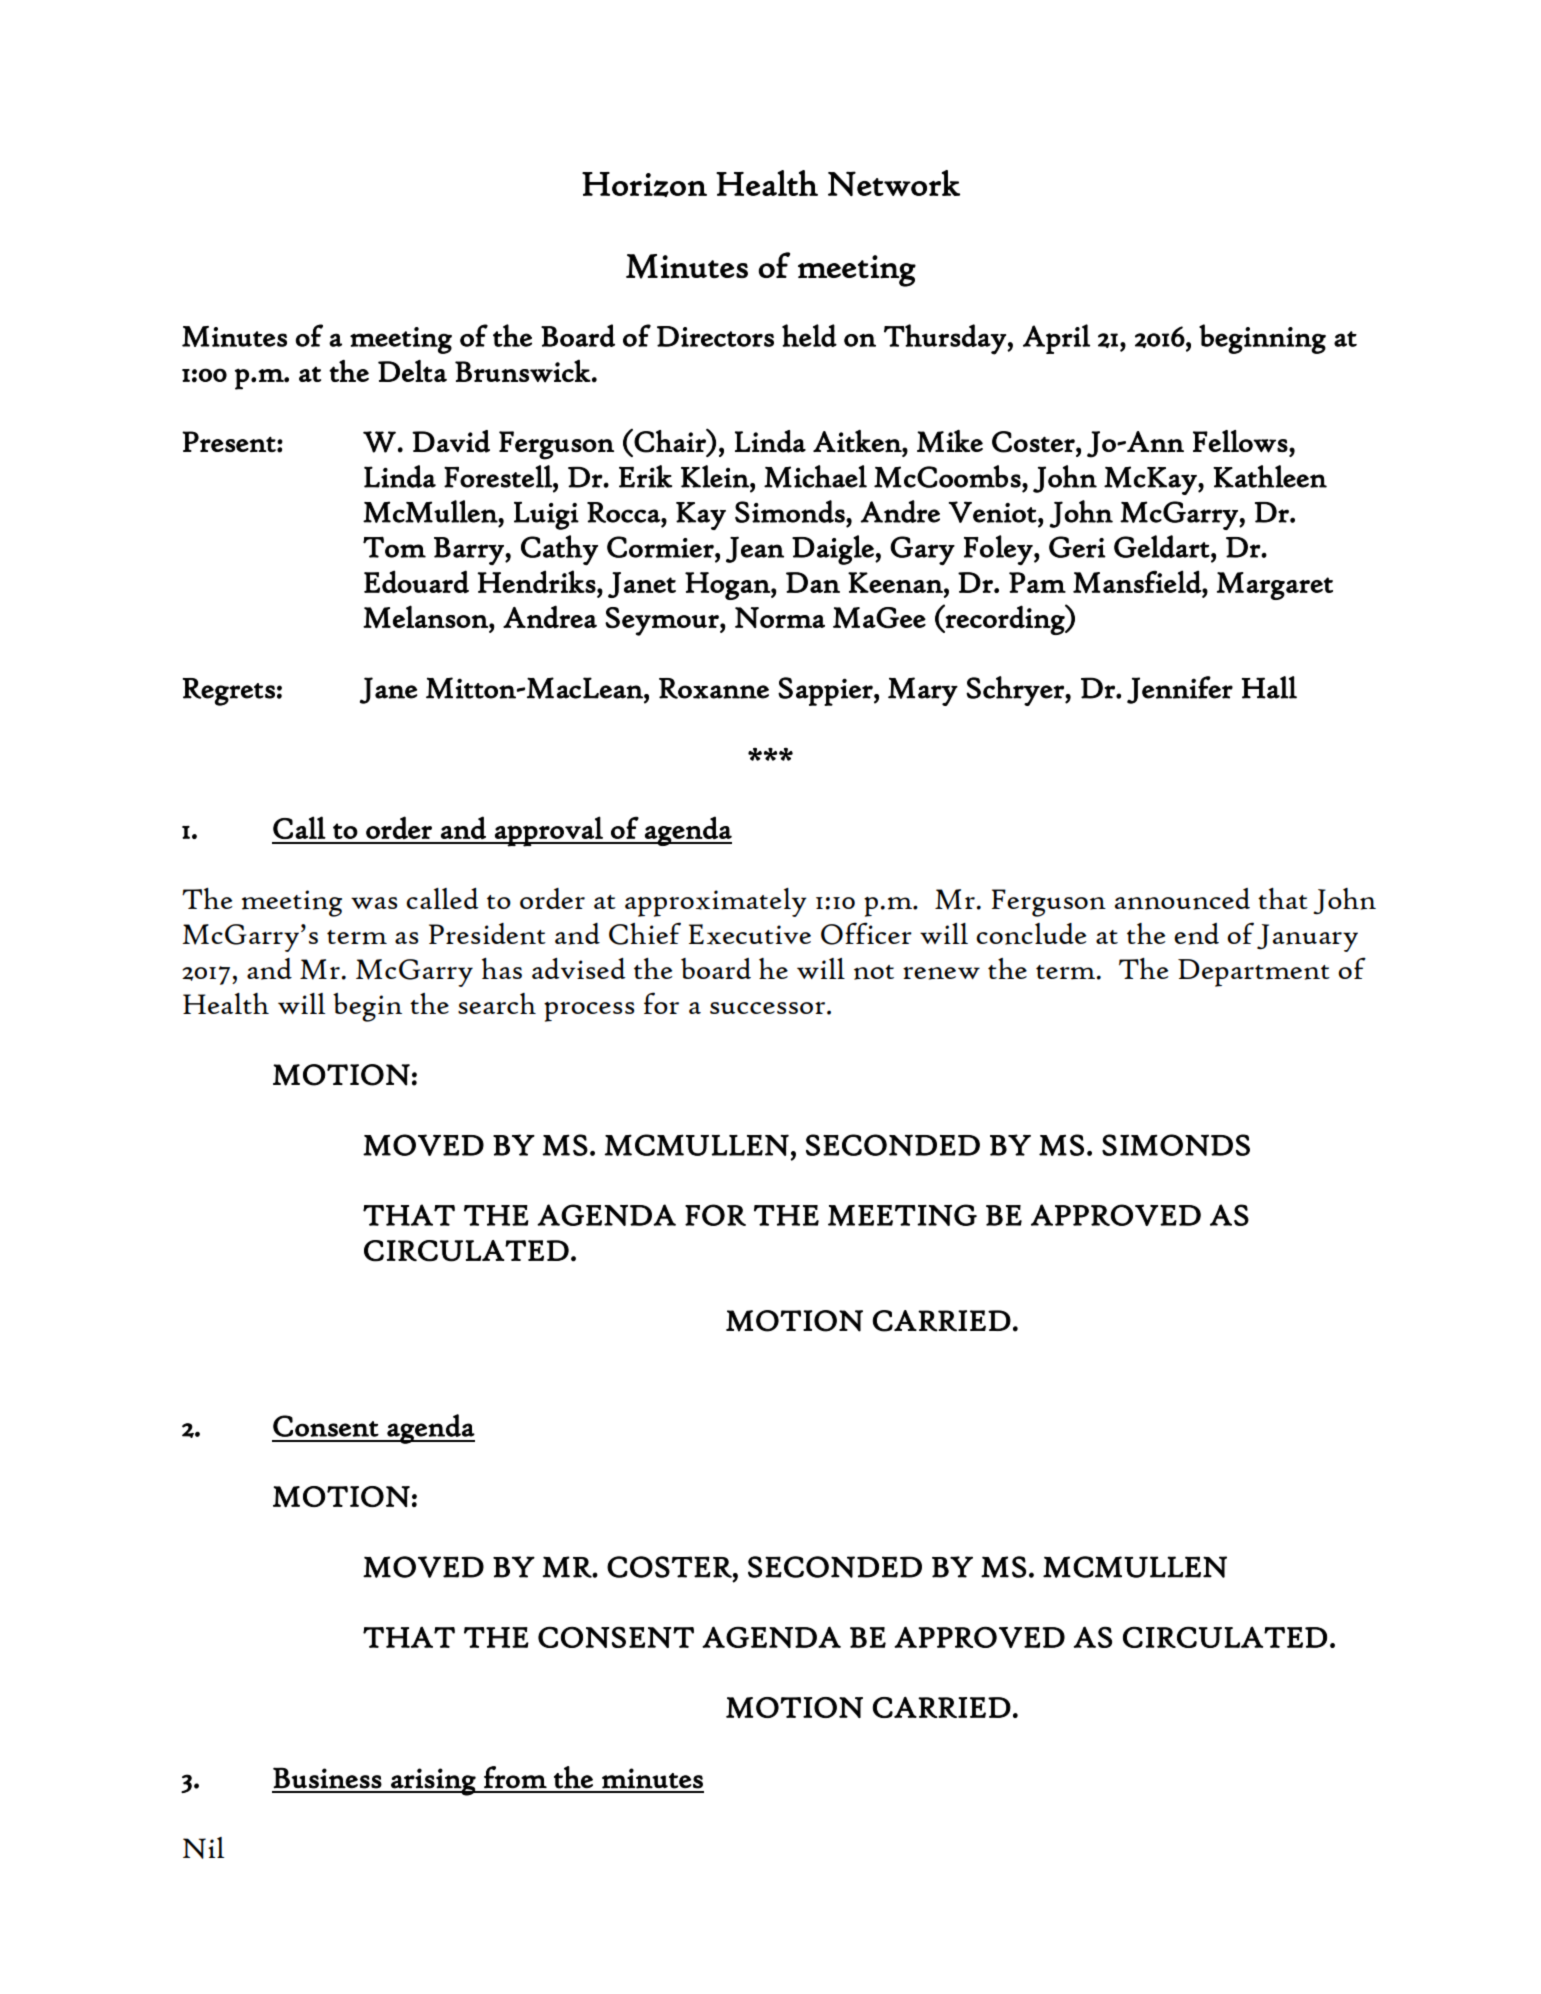 This page has height=1994, width=1541. Describe the element at coordinates (374, 903) in the page. I see `was` at that location.
